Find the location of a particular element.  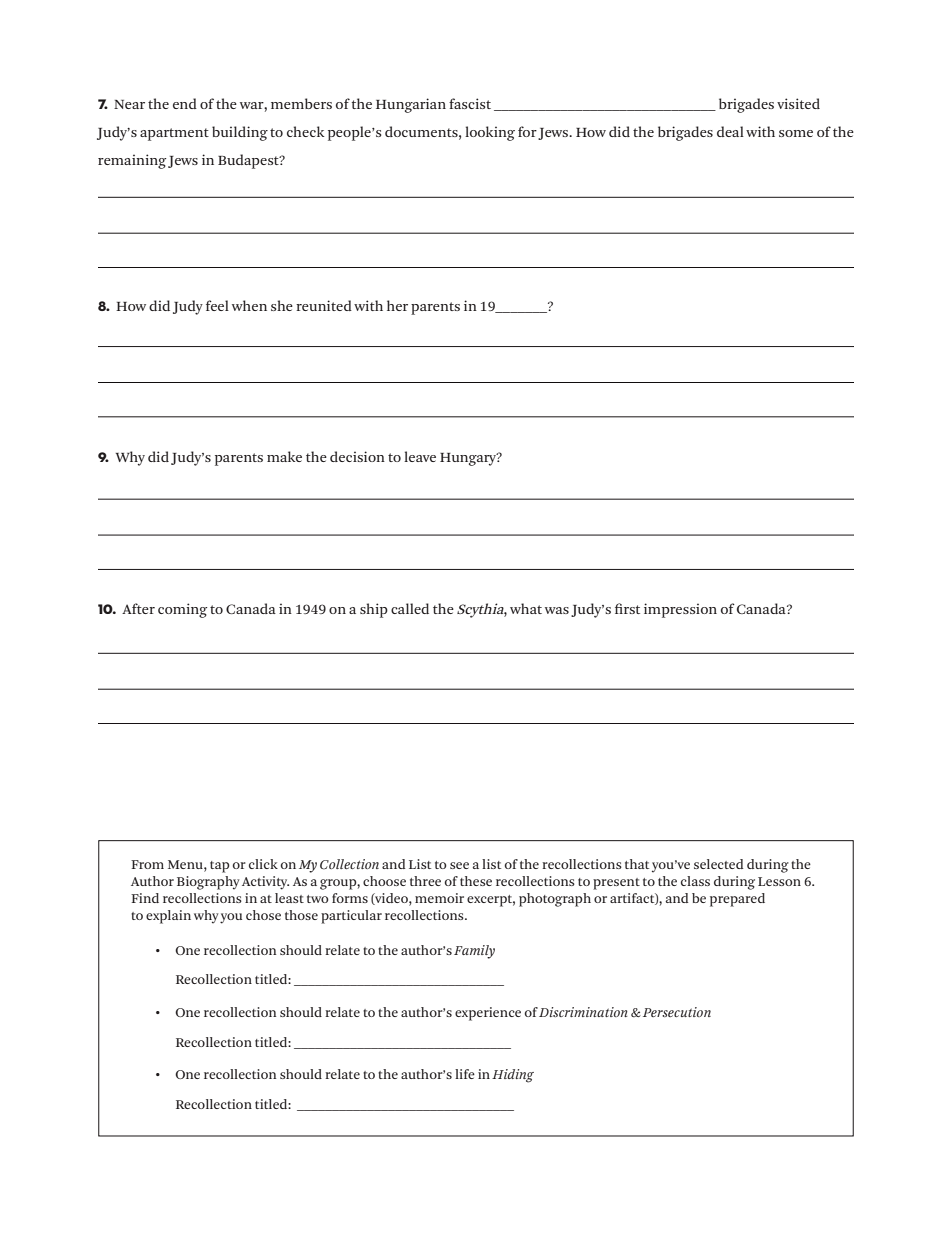

looking is located at coordinates (490, 133).
